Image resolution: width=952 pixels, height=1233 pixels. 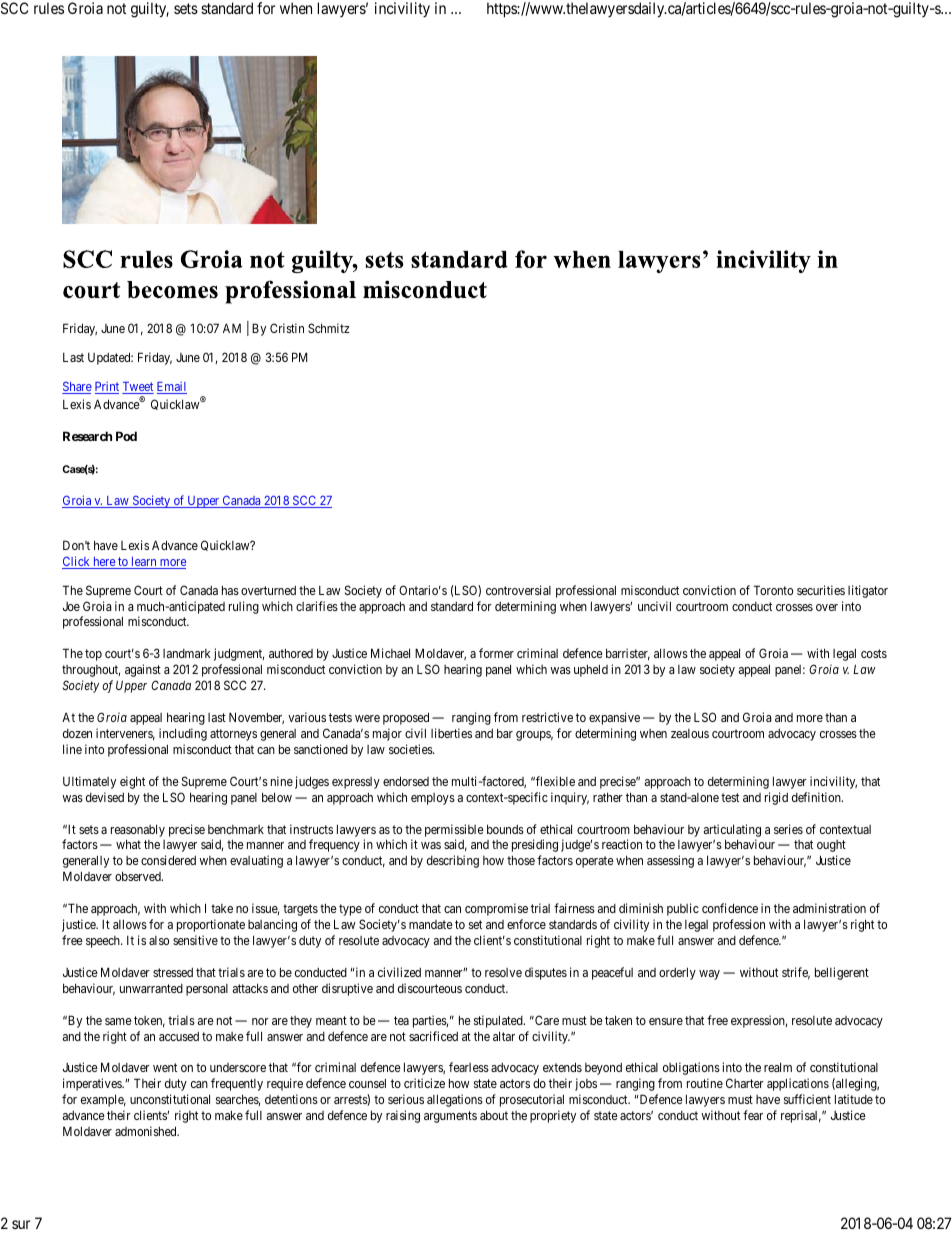 What do you see at coordinates (256, 861) in the screenshot?
I see `evaluating` at bounding box center [256, 861].
